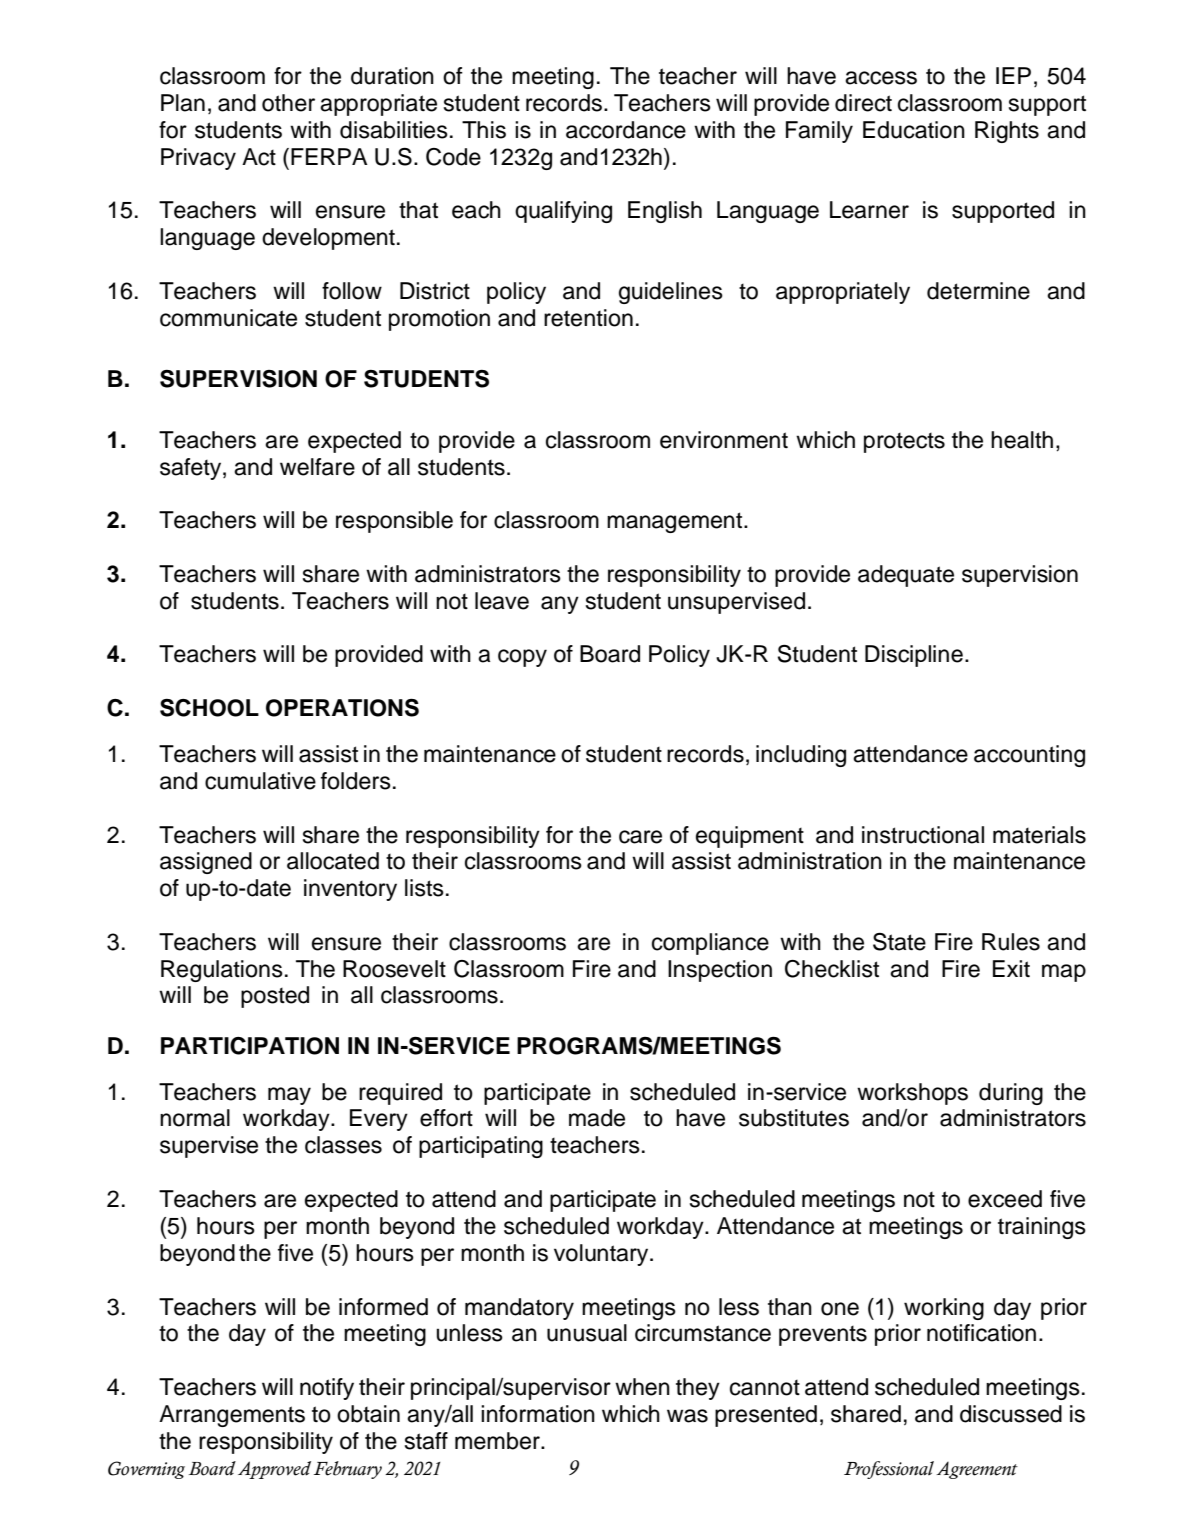 The height and width of the screenshot is (1539, 1189). What do you see at coordinates (275, 997) in the screenshot?
I see `posted` at bounding box center [275, 997].
